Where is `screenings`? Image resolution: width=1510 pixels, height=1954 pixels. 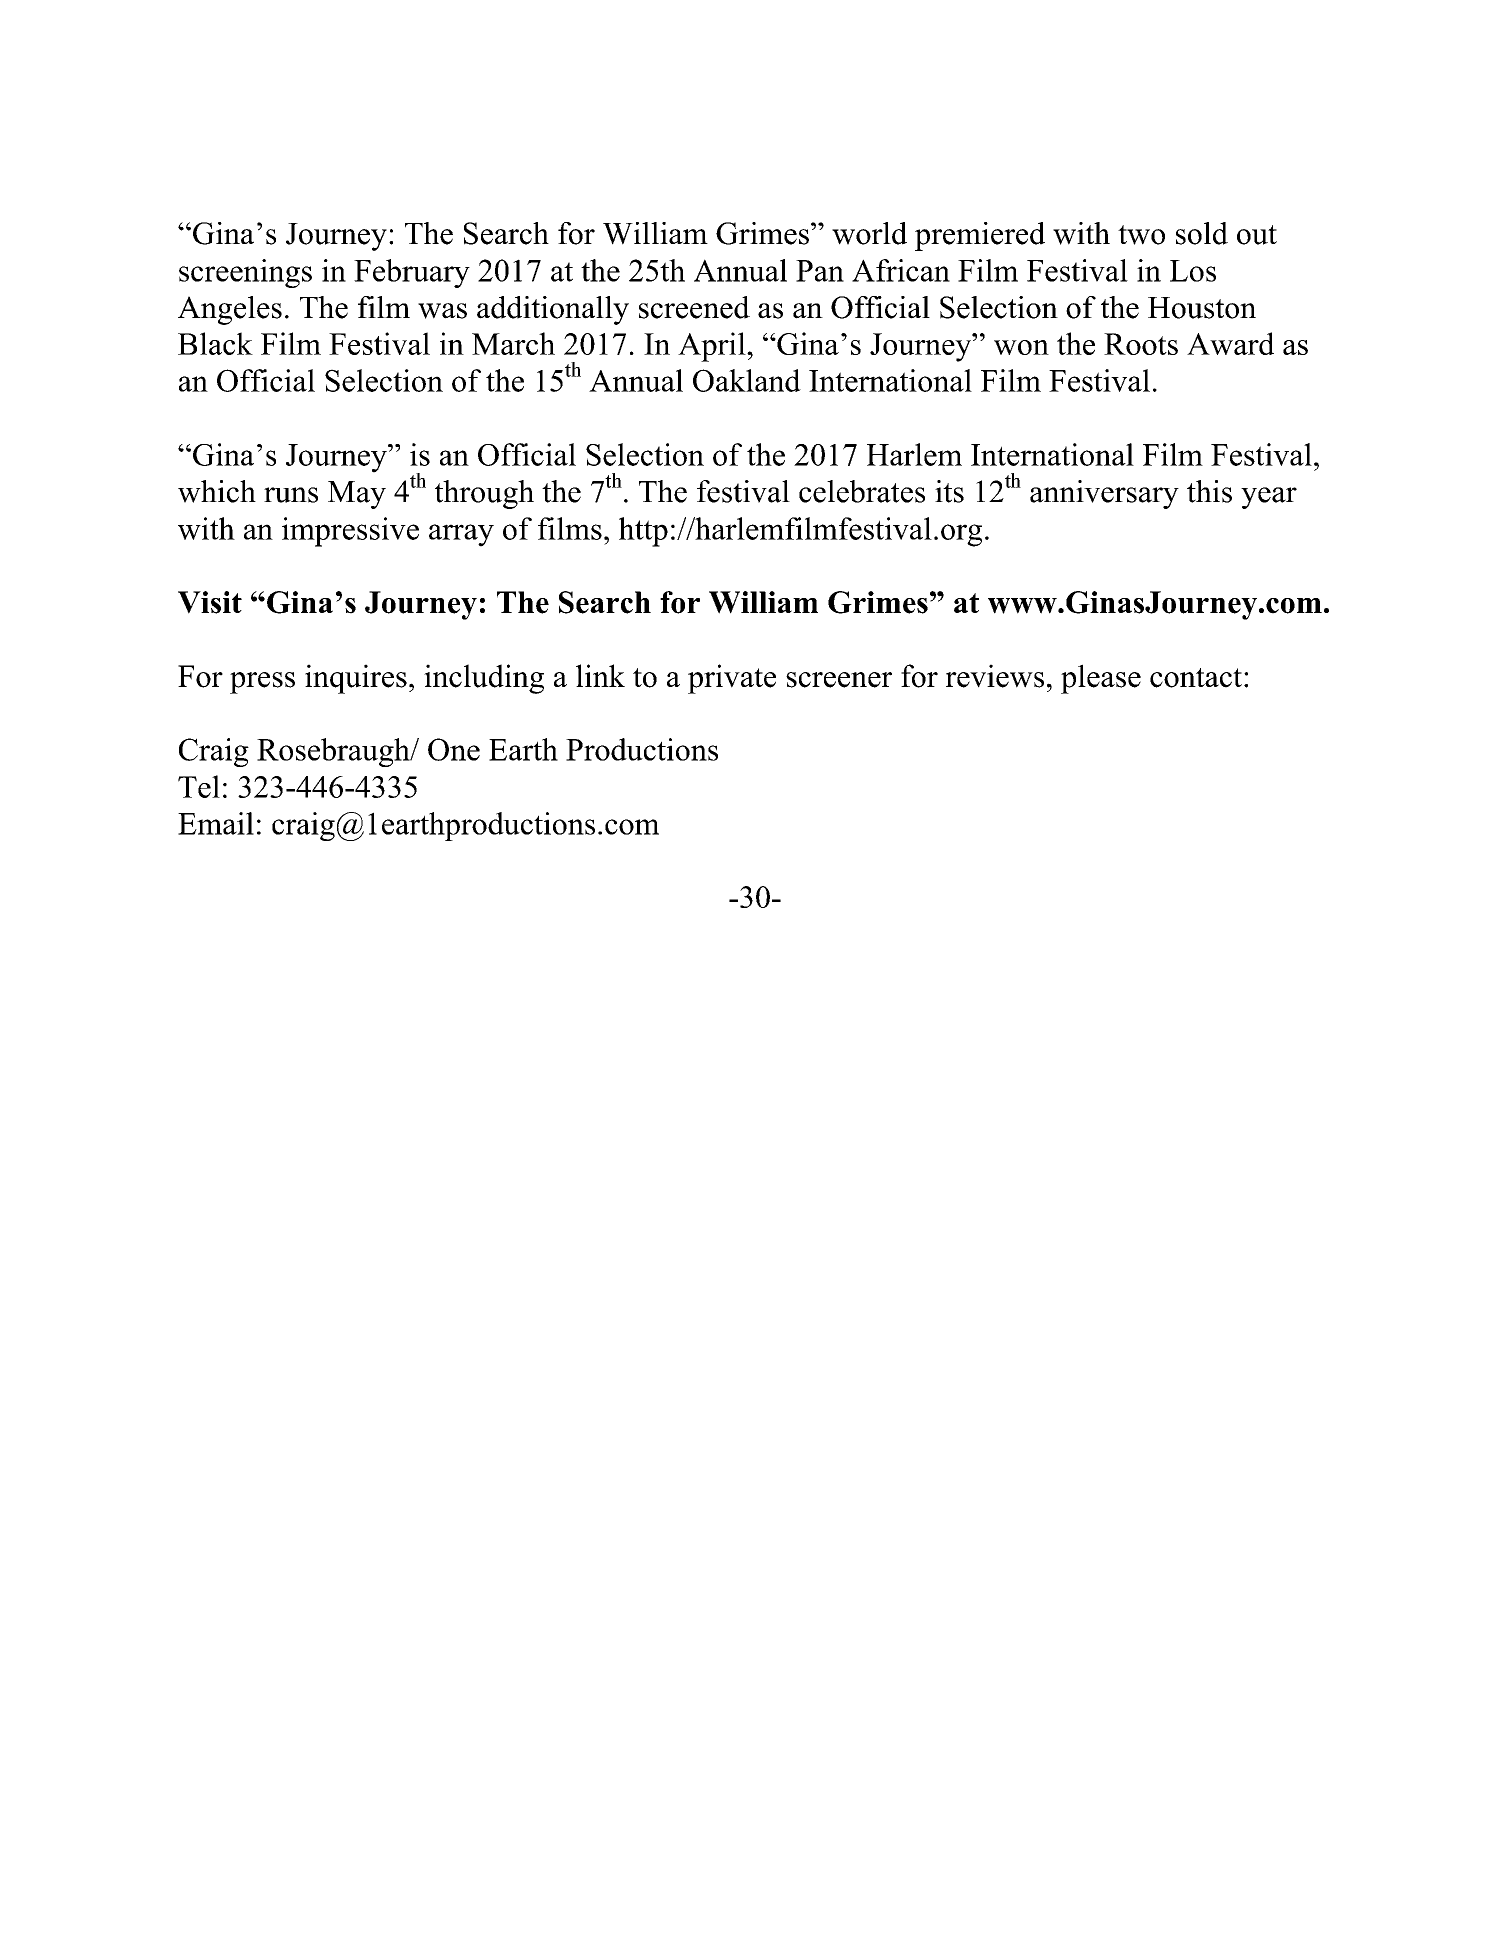
screenings is located at coordinates (245, 273).
